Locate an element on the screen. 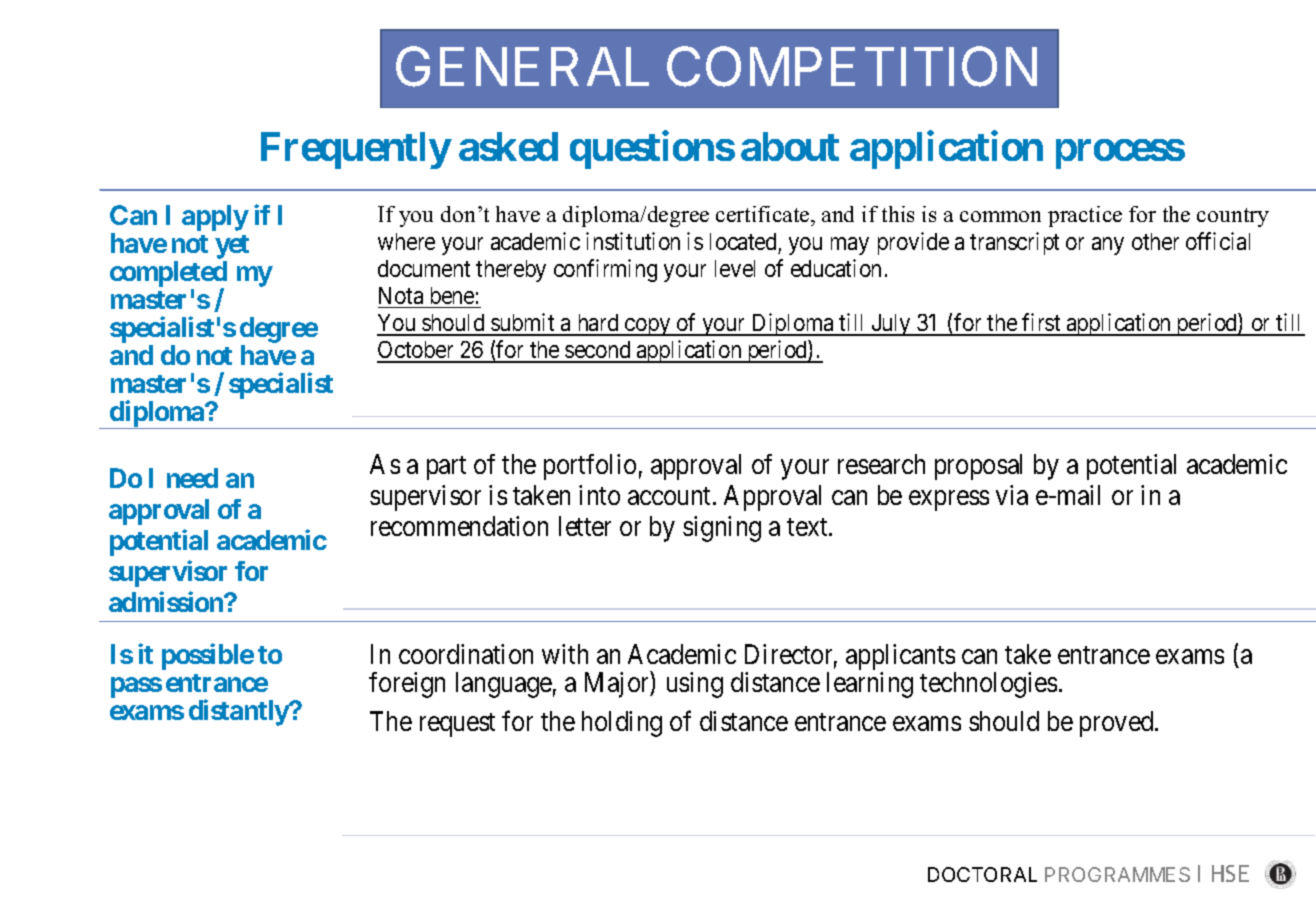  practice is located at coordinates (1085, 216).
